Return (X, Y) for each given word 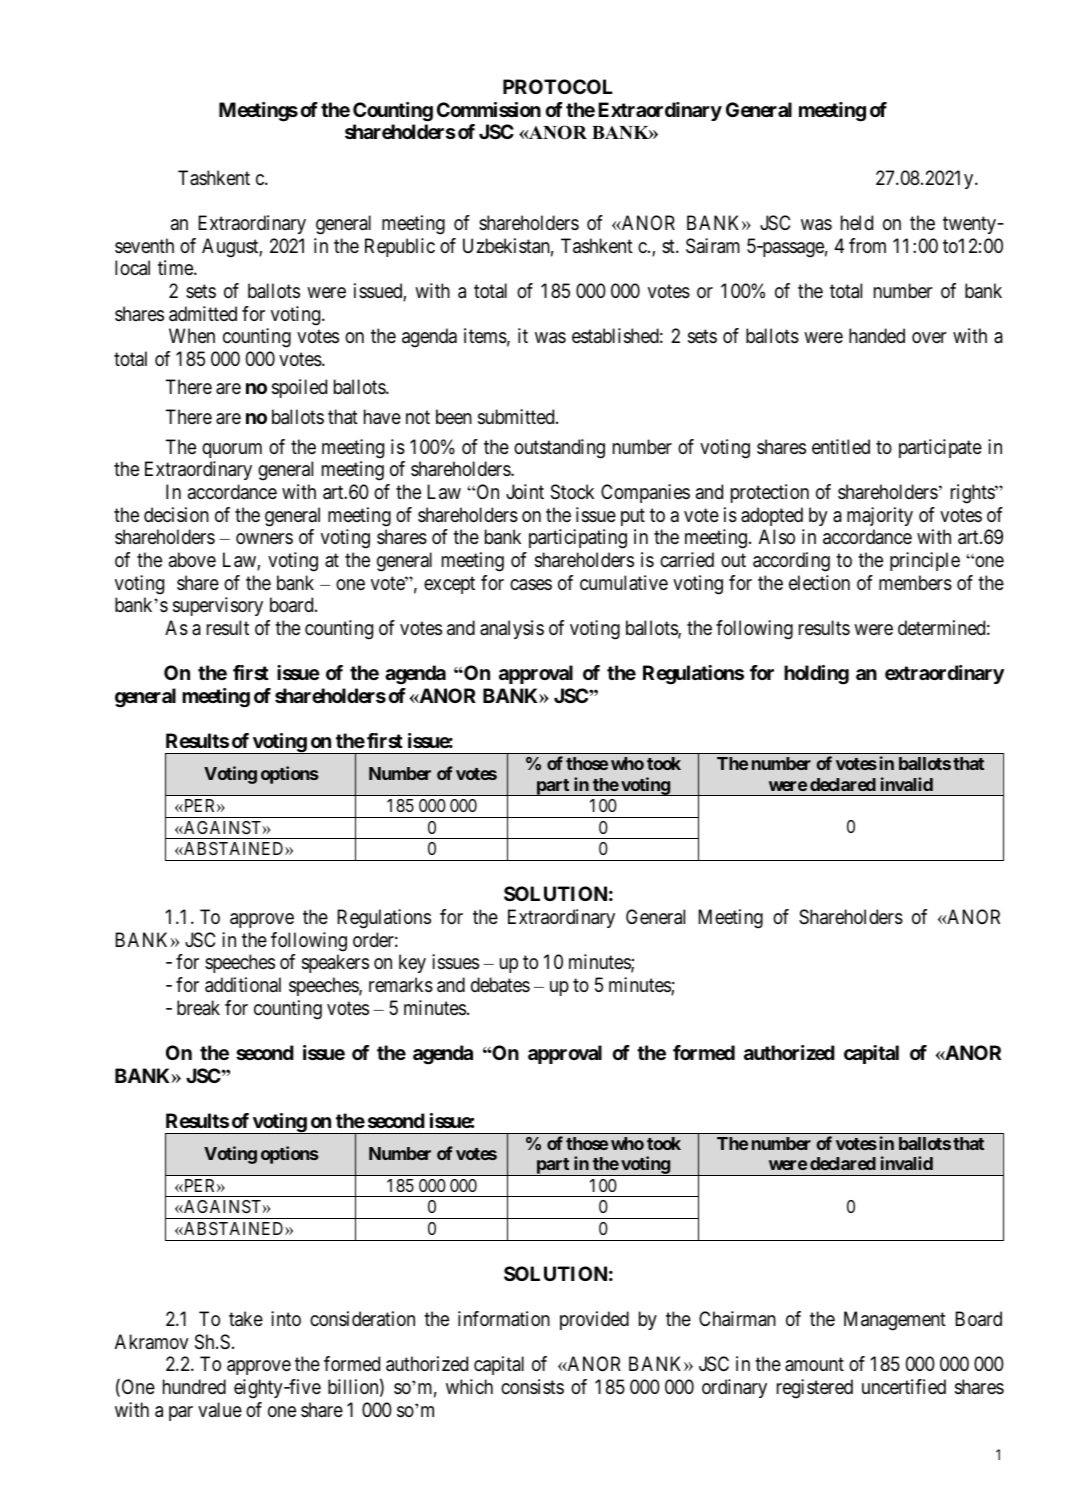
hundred (194, 1386)
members (915, 583)
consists (532, 1386)
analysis (512, 629)
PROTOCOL (558, 86)
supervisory (218, 606)
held (857, 222)
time (176, 267)
